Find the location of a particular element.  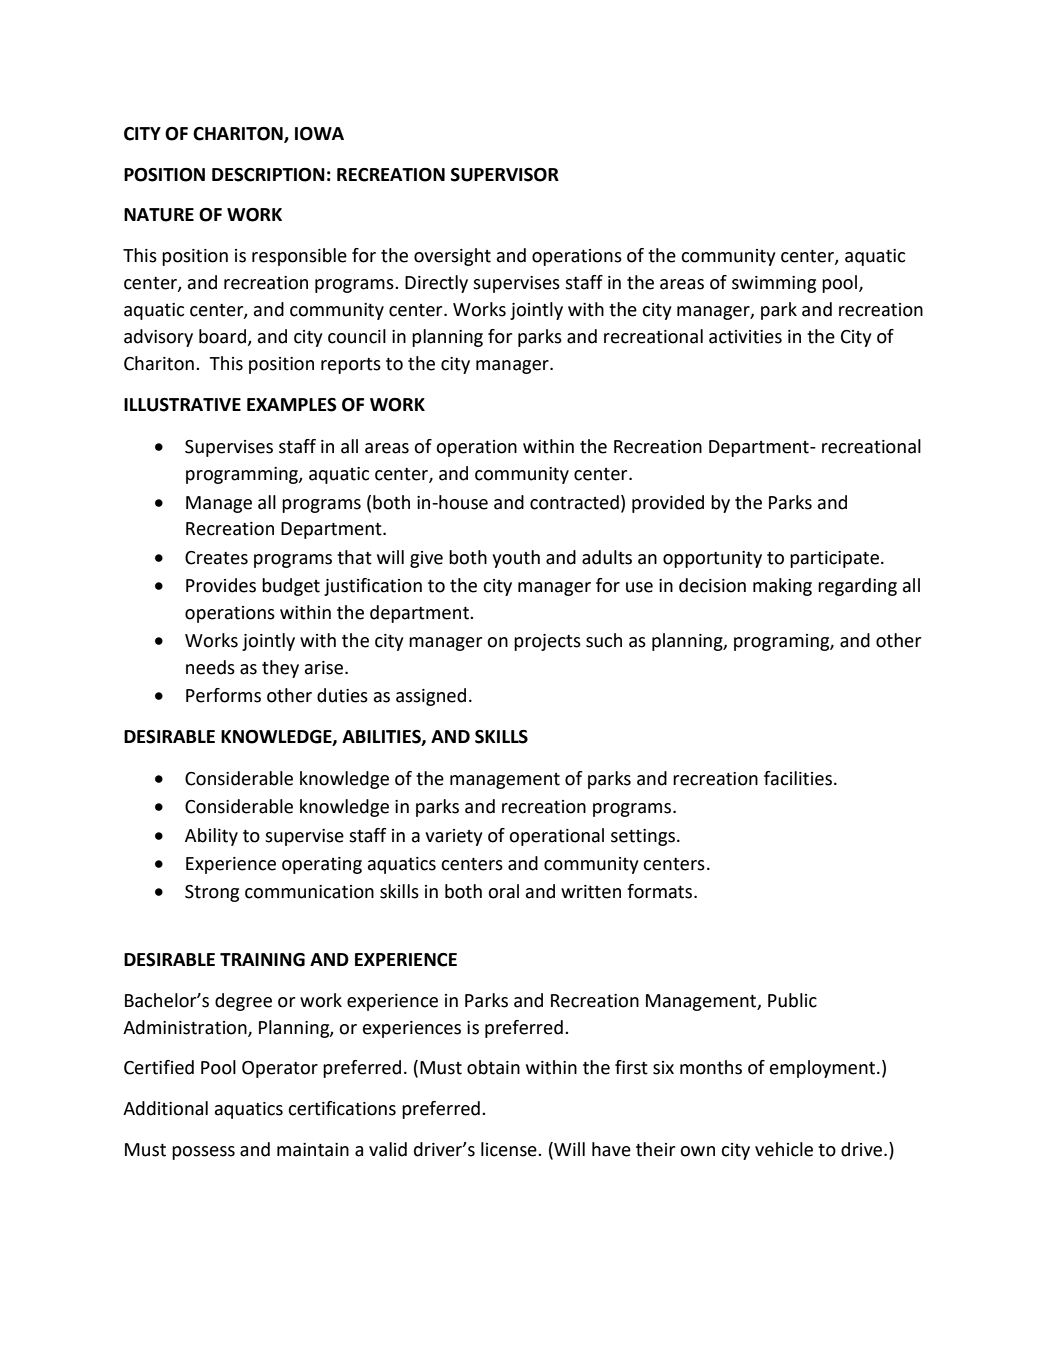

possess is located at coordinates (203, 1153).
